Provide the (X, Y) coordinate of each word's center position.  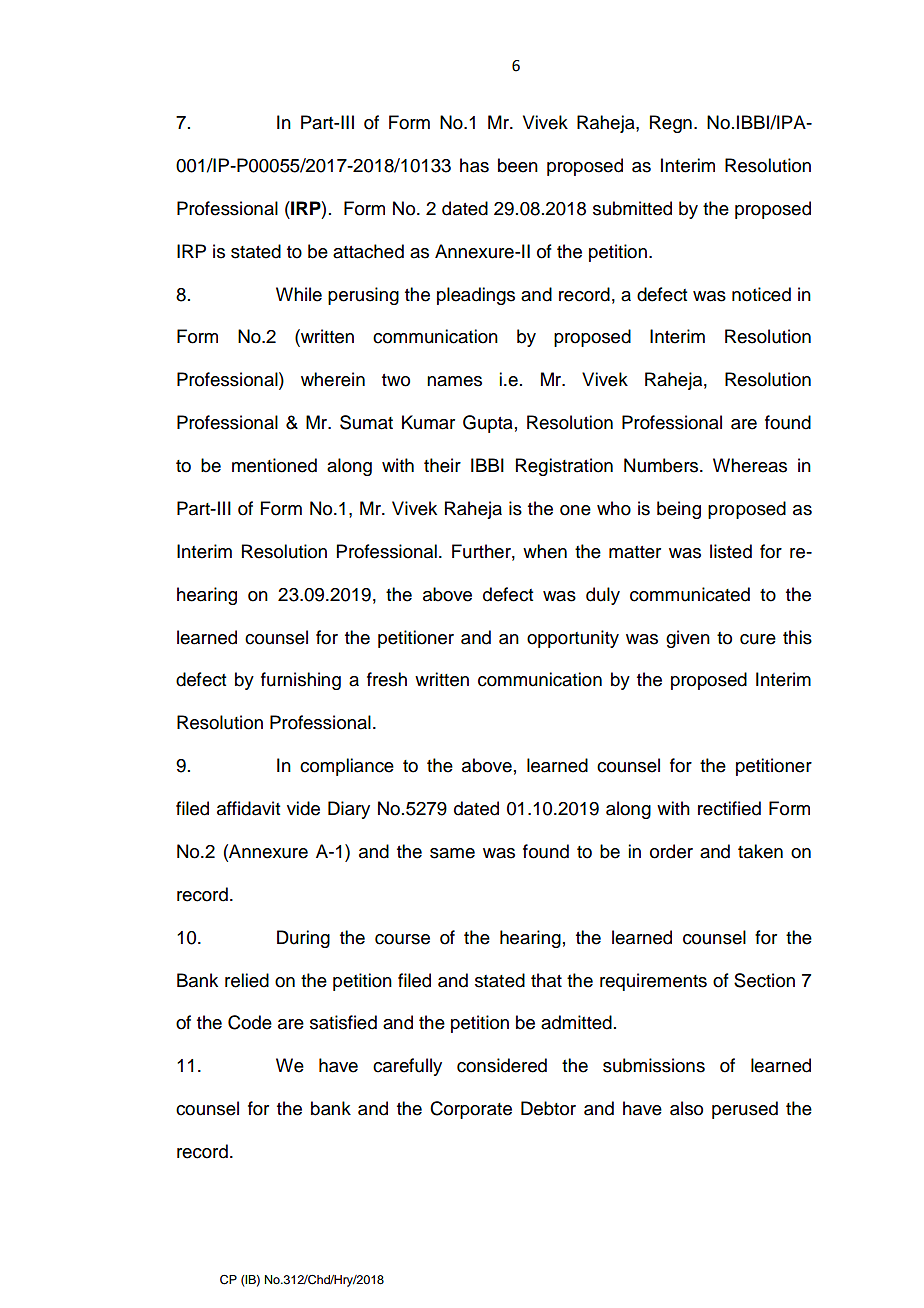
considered (502, 1065)
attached (368, 251)
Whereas (750, 465)
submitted (632, 208)
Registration (564, 467)
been (518, 165)
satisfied (343, 1022)
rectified (729, 808)
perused (745, 1110)
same (452, 853)
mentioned (274, 465)
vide (303, 808)
